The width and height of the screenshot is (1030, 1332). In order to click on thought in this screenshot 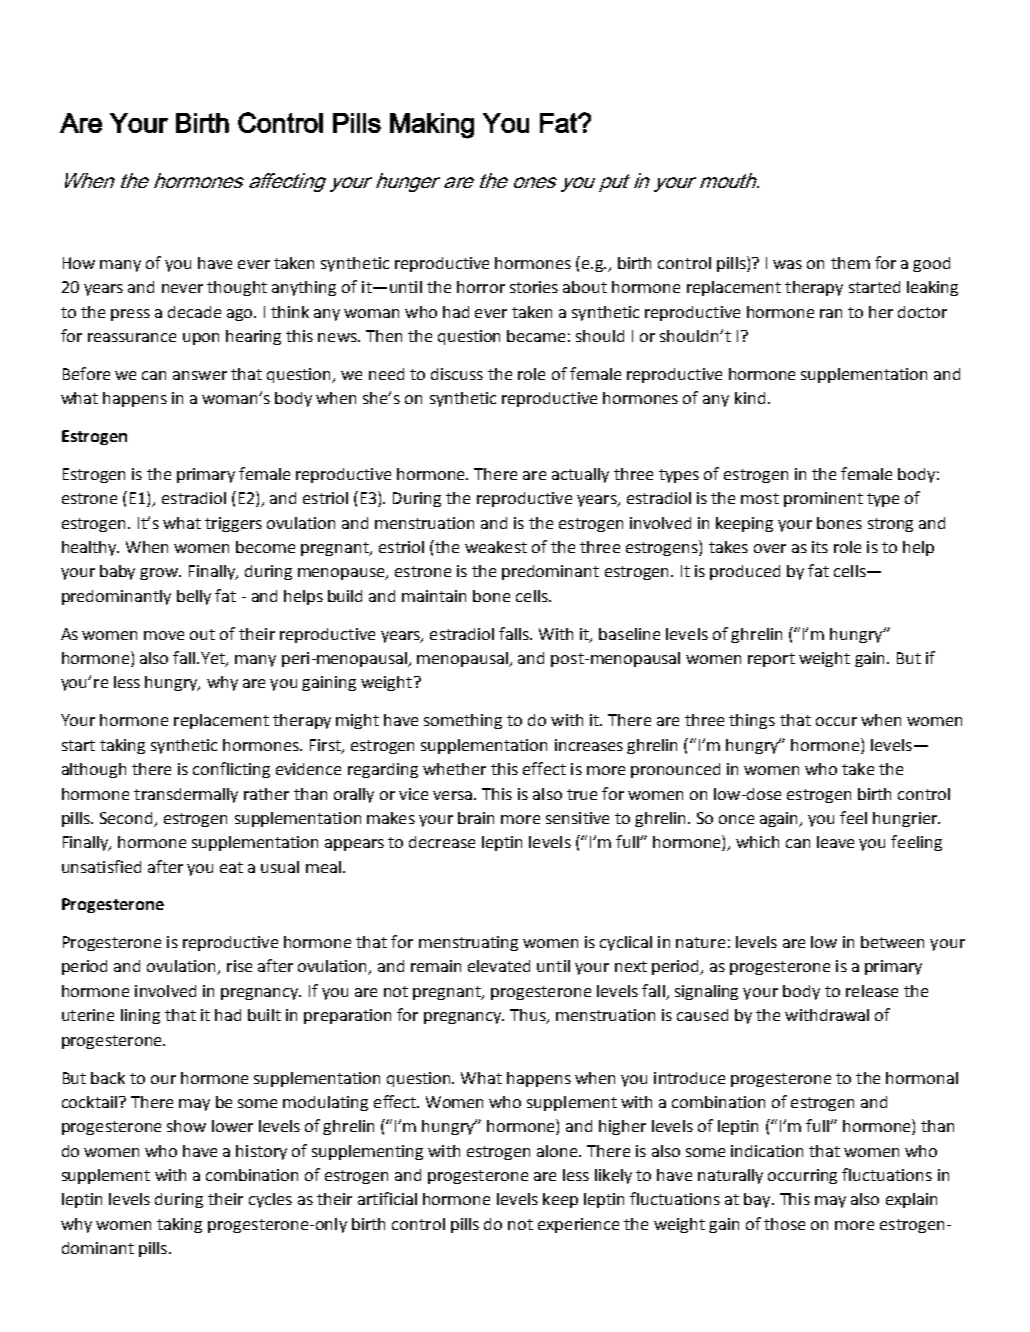, I will do `click(237, 288)`.
